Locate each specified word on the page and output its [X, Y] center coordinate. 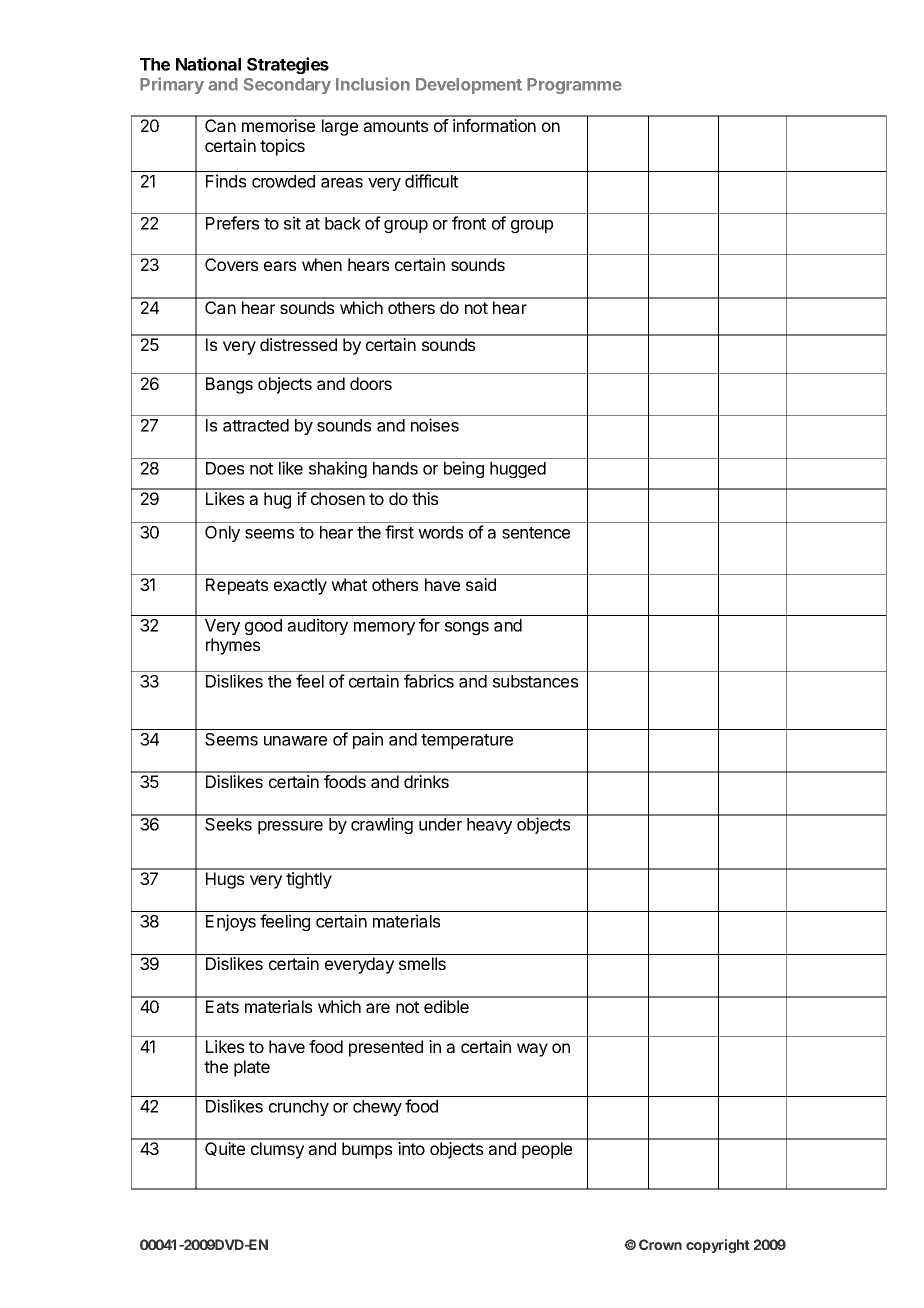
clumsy [277, 1150]
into [411, 1148]
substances [535, 681]
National [208, 64]
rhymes [233, 646]
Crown [660, 1244]
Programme [574, 86]
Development [469, 86]
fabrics [429, 681]
